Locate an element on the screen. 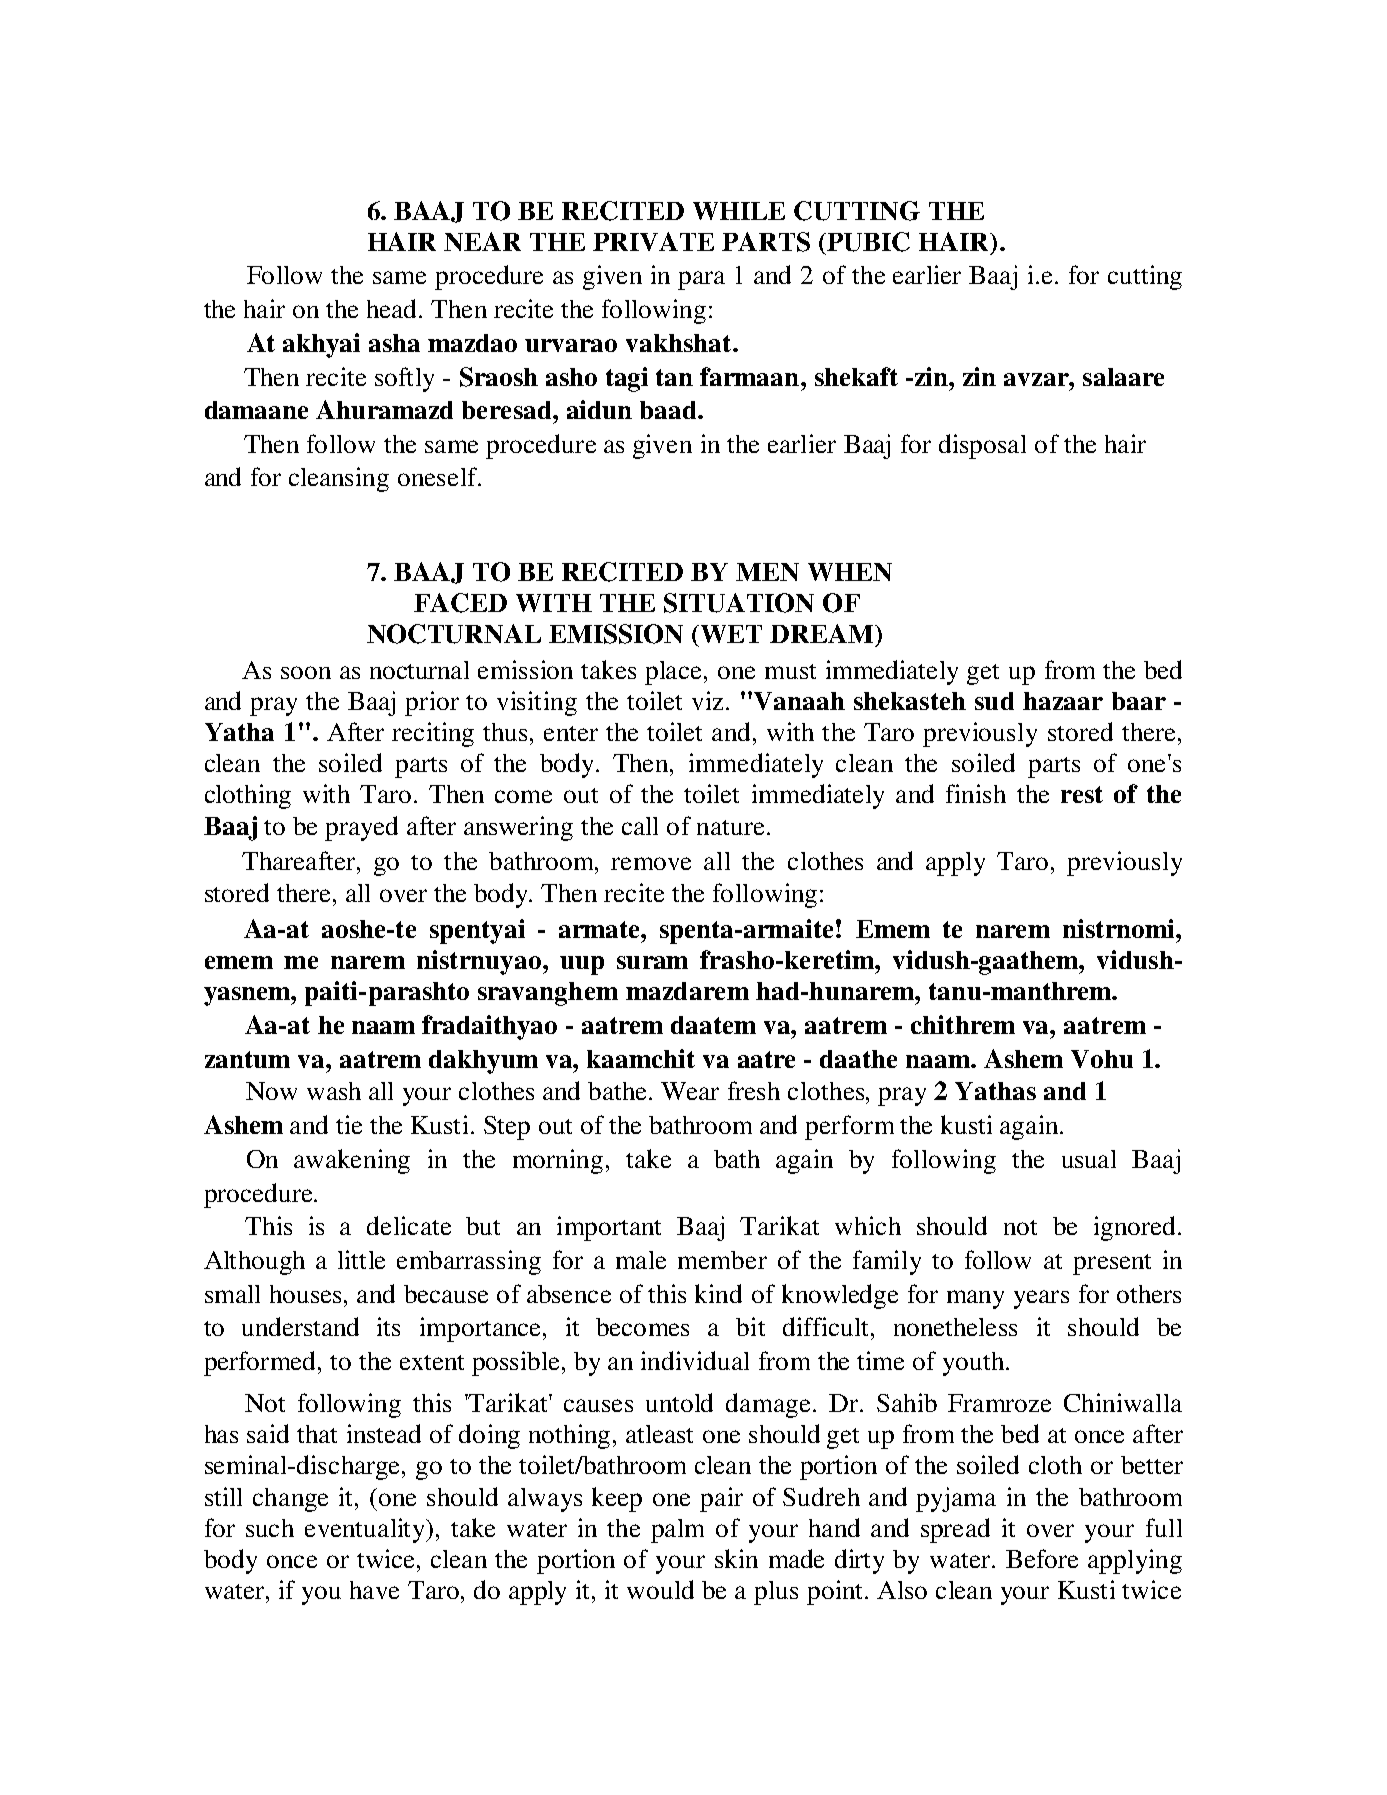 The image size is (1387, 1795). disposal is located at coordinates (982, 446).
